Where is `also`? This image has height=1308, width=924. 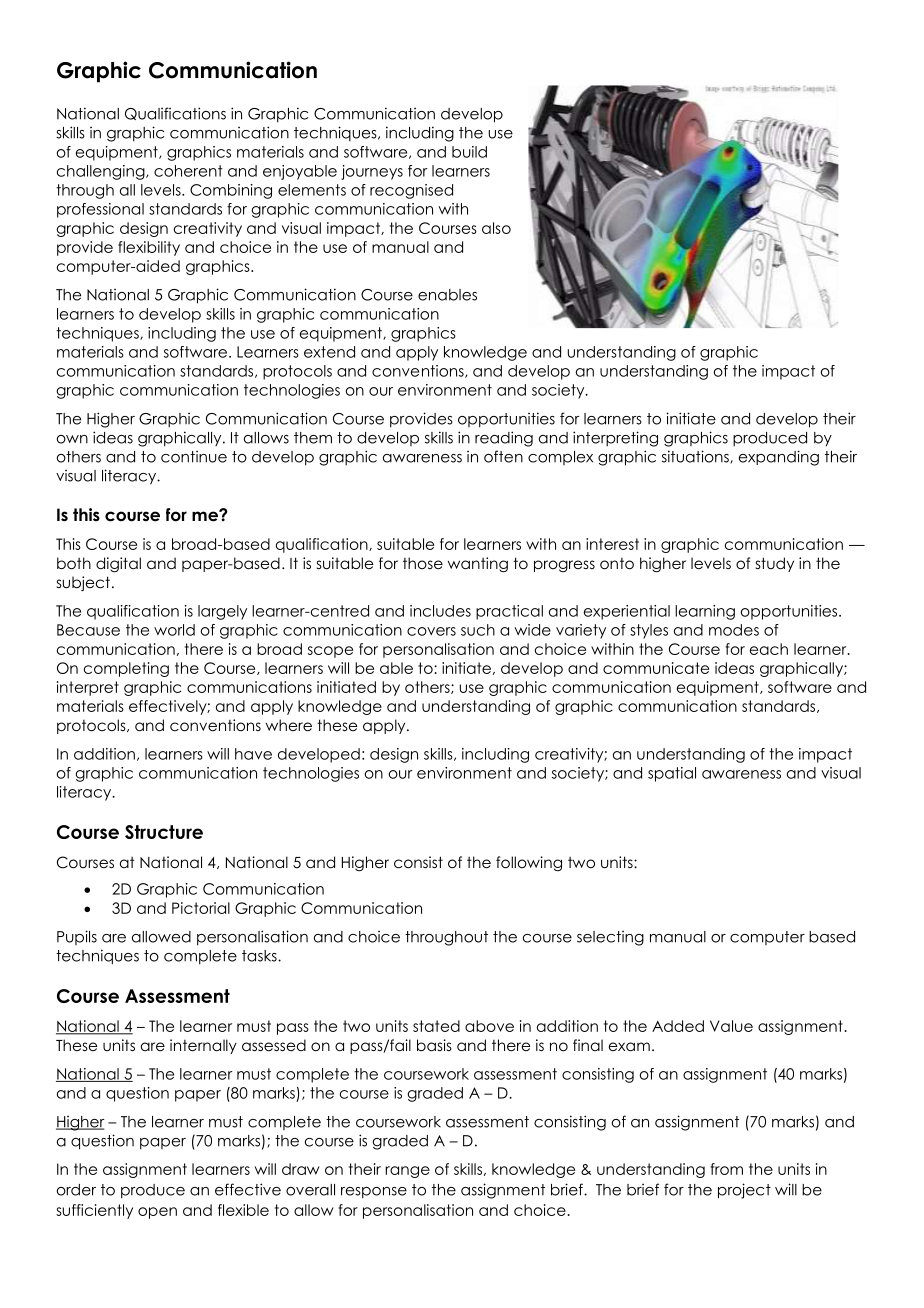 also is located at coordinates (496, 228).
